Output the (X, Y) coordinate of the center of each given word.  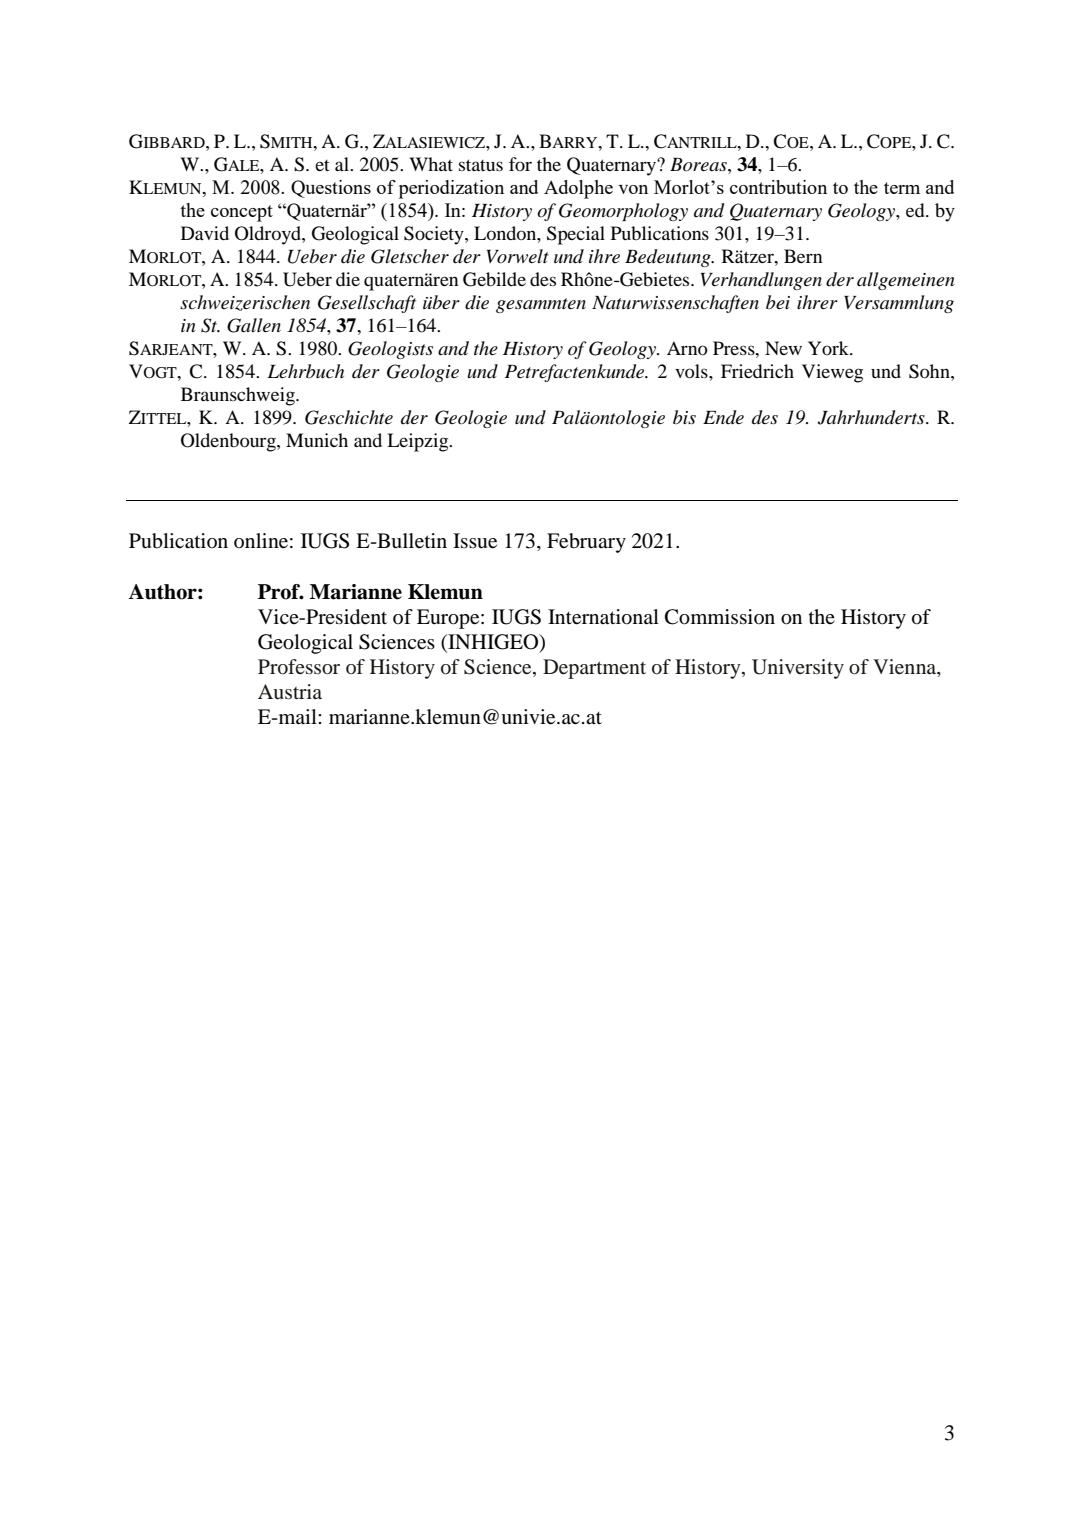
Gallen (254, 325)
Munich (317, 440)
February (586, 543)
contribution (778, 187)
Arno (687, 348)
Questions (331, 189)
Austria (290, 692)
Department (594, 669)
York (829, 348)
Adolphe (578, 189)
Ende (723, 417)
